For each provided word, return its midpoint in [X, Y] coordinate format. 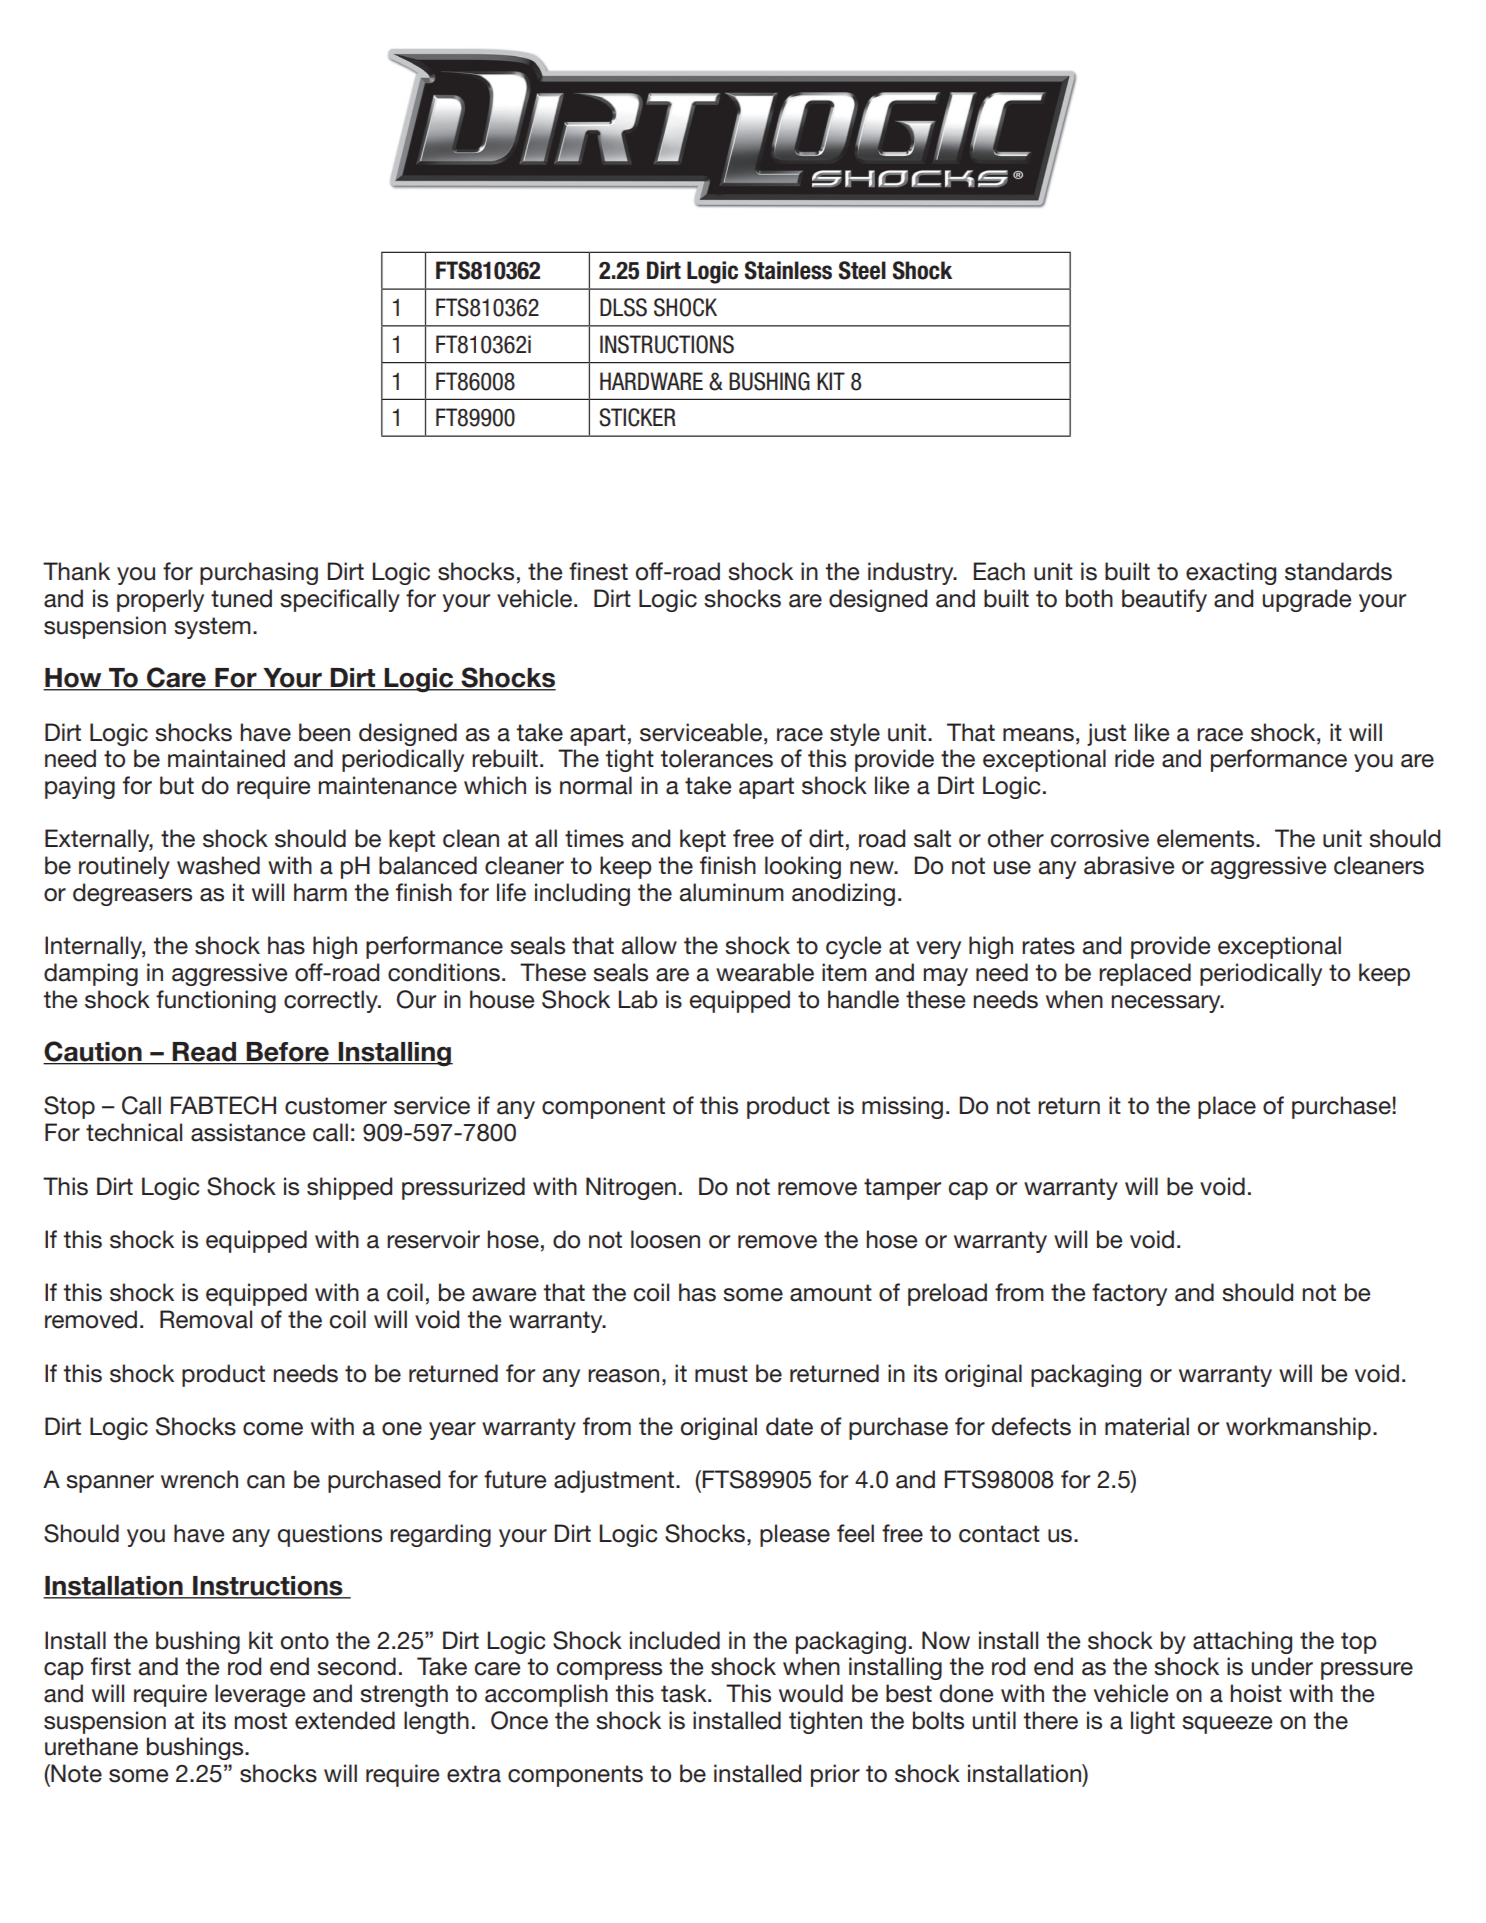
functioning [216, 1001]
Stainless [788, 270]
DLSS [623, 307]
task [685, 1693]
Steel [862, 270]
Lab [638, 999]
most [260, 1721]
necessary [1167, 1004]
